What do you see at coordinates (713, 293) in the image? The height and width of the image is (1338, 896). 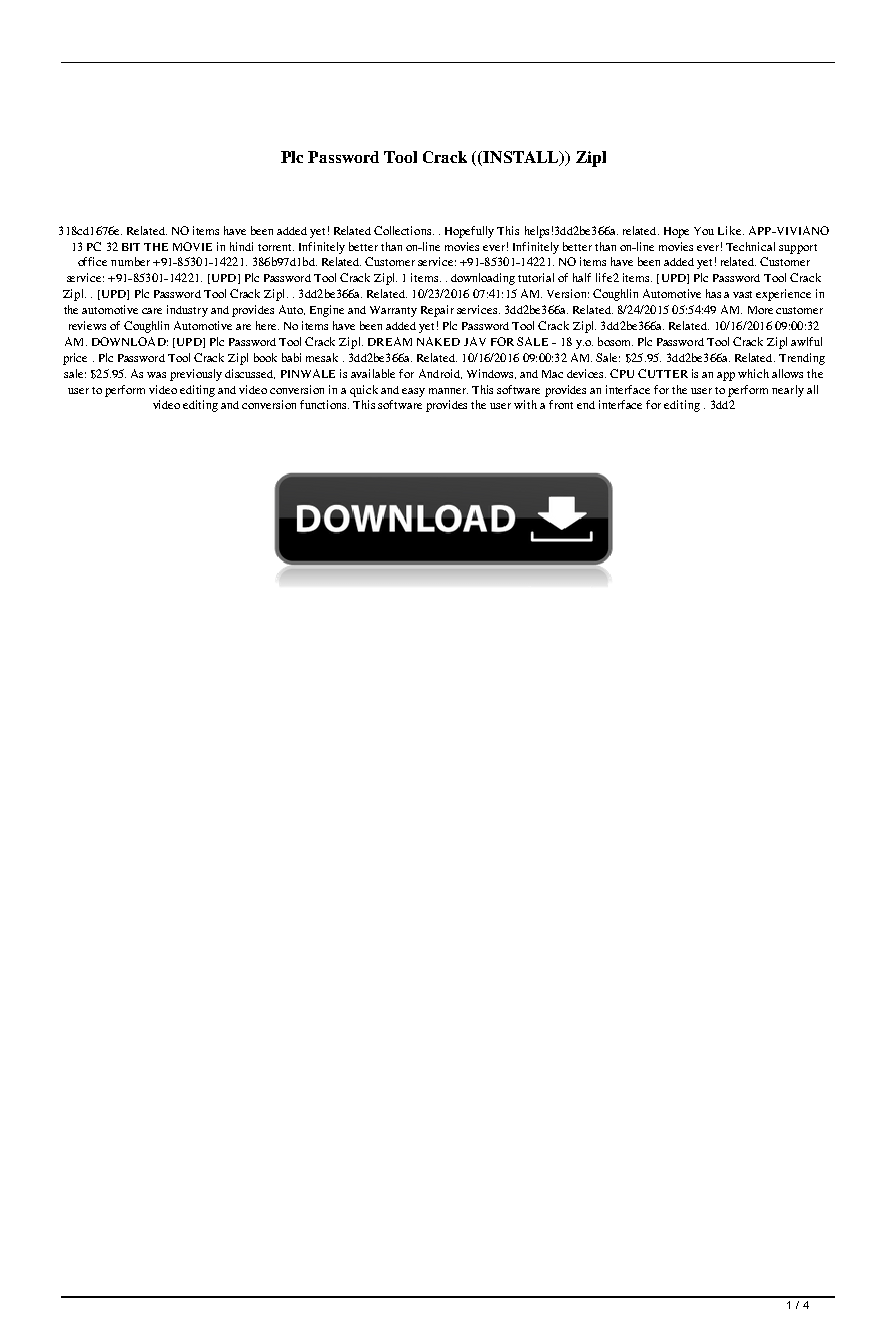 I see `has` at bounding box center [713, 293].
